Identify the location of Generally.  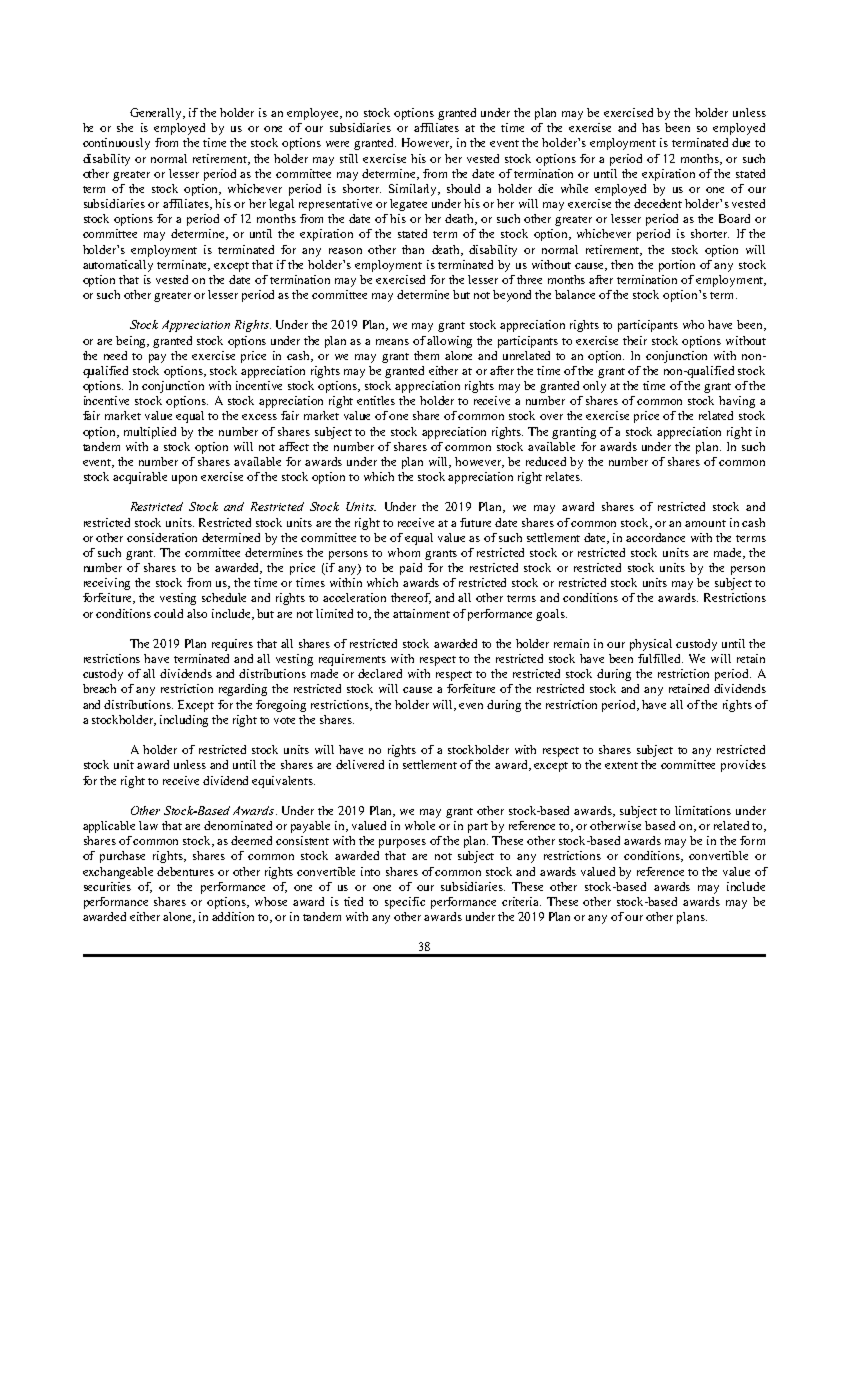
(157, 114).
